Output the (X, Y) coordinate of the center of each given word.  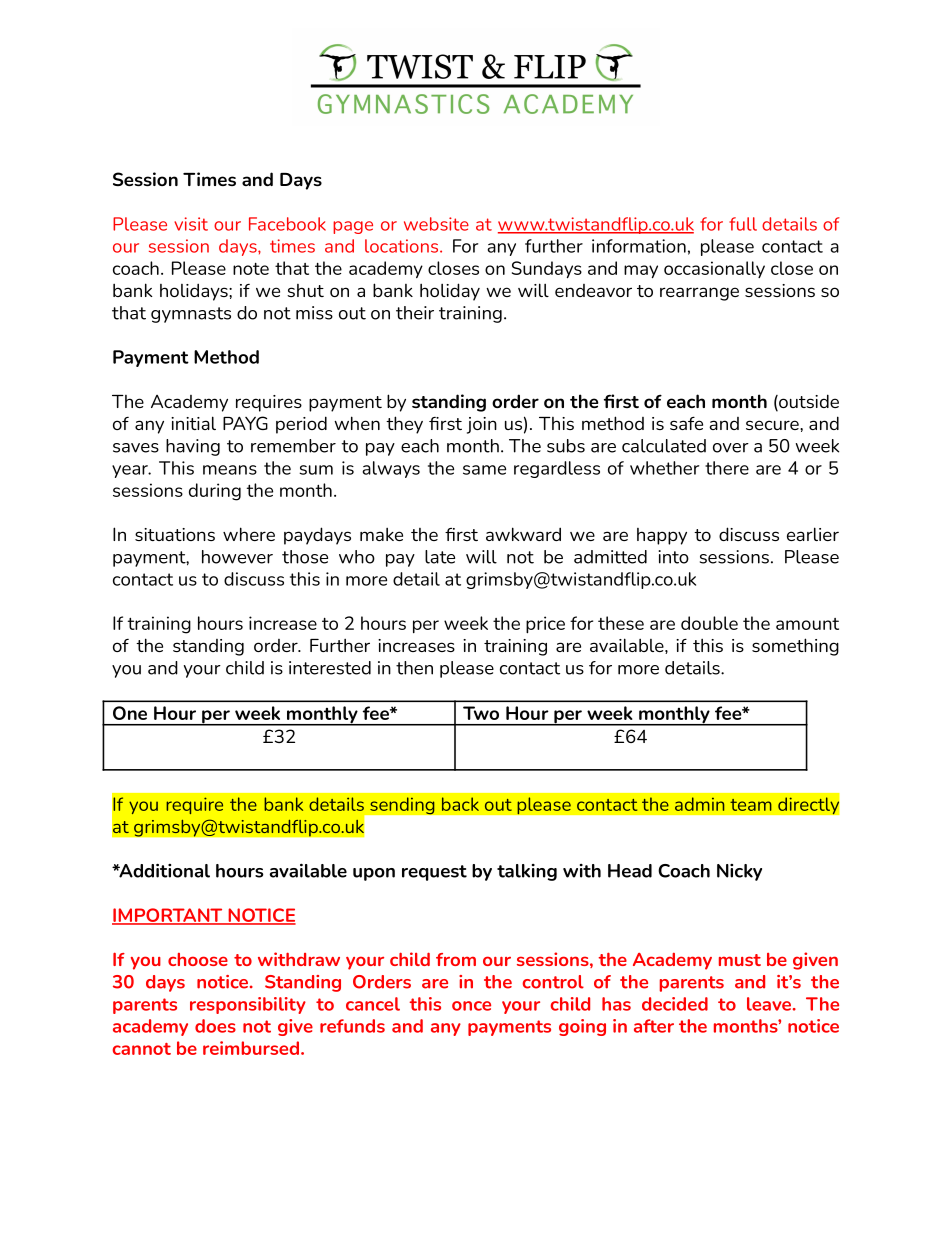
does (215, 1026)
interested (330, 668)
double (709, 623)
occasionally (714, 269)
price (545, 625)
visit (191, 224)
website (436, 224)
